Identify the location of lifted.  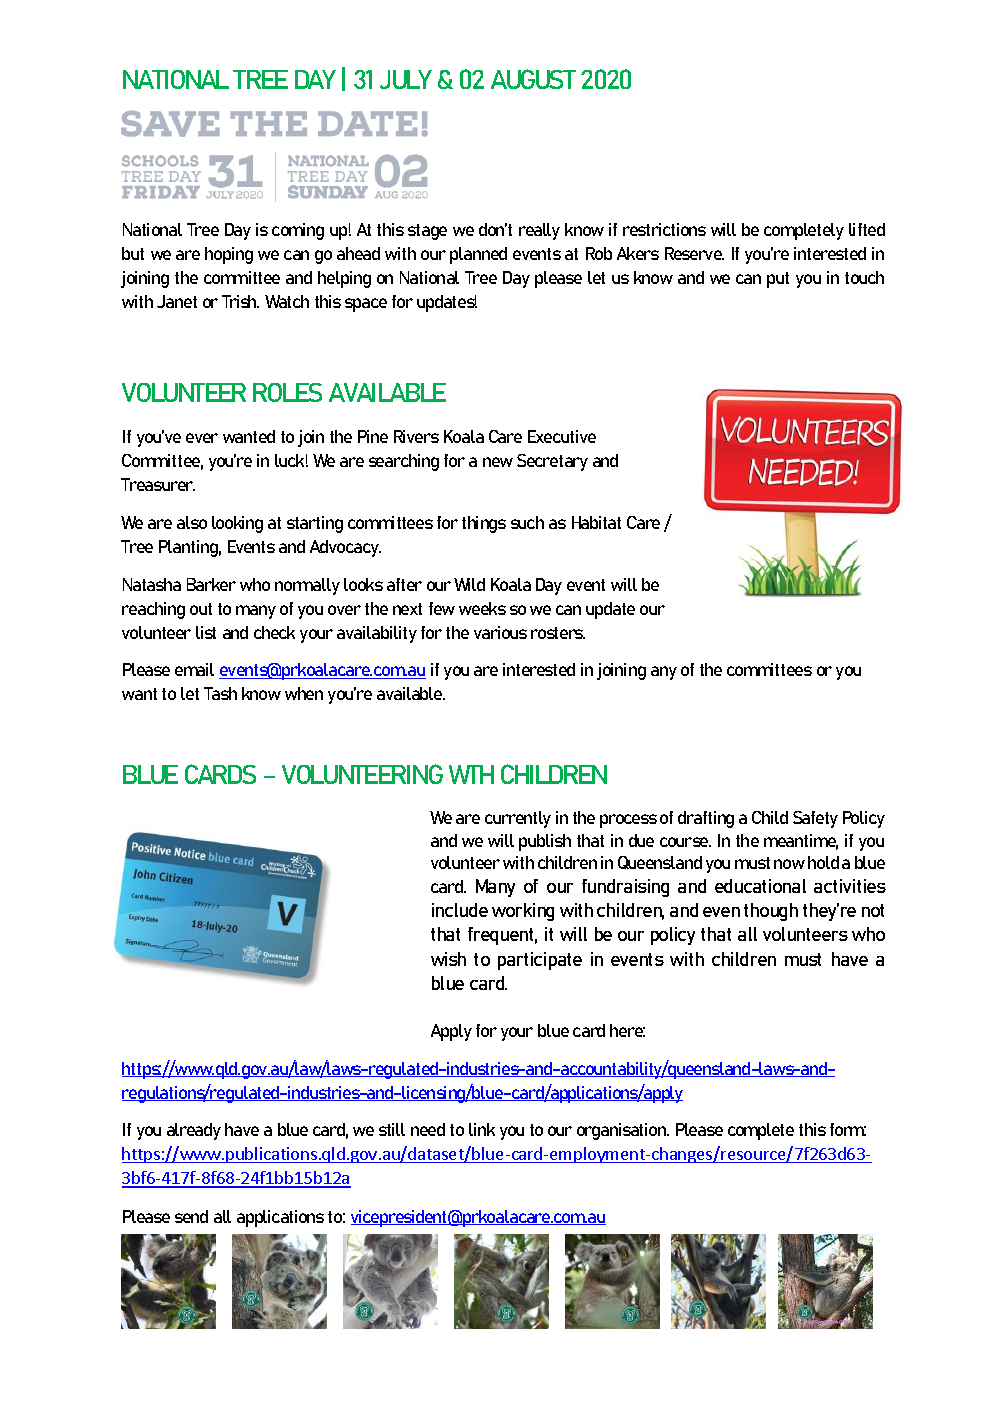
(867, 229).
